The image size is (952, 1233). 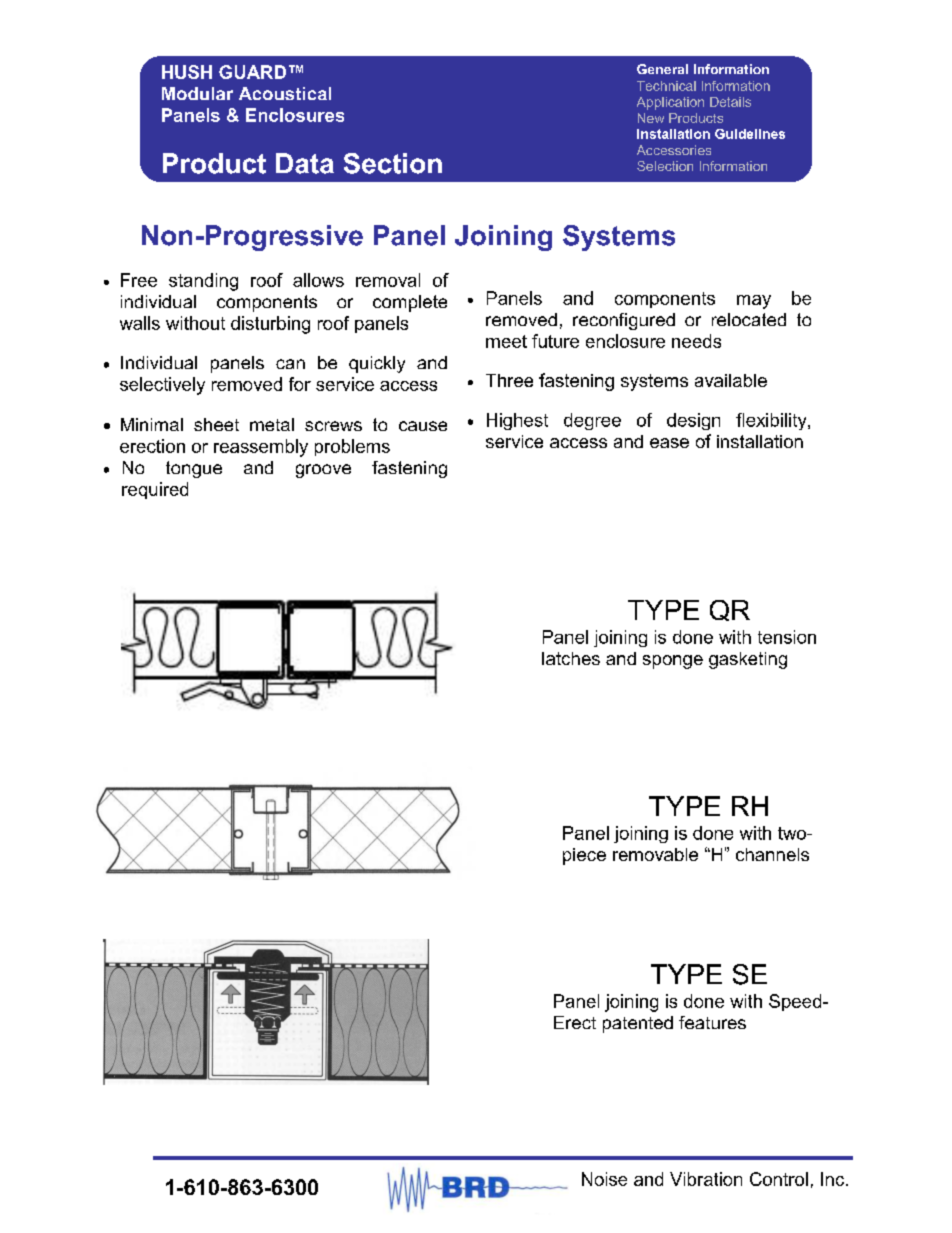 I want to click on sheet, so click(x=216, y=424).
